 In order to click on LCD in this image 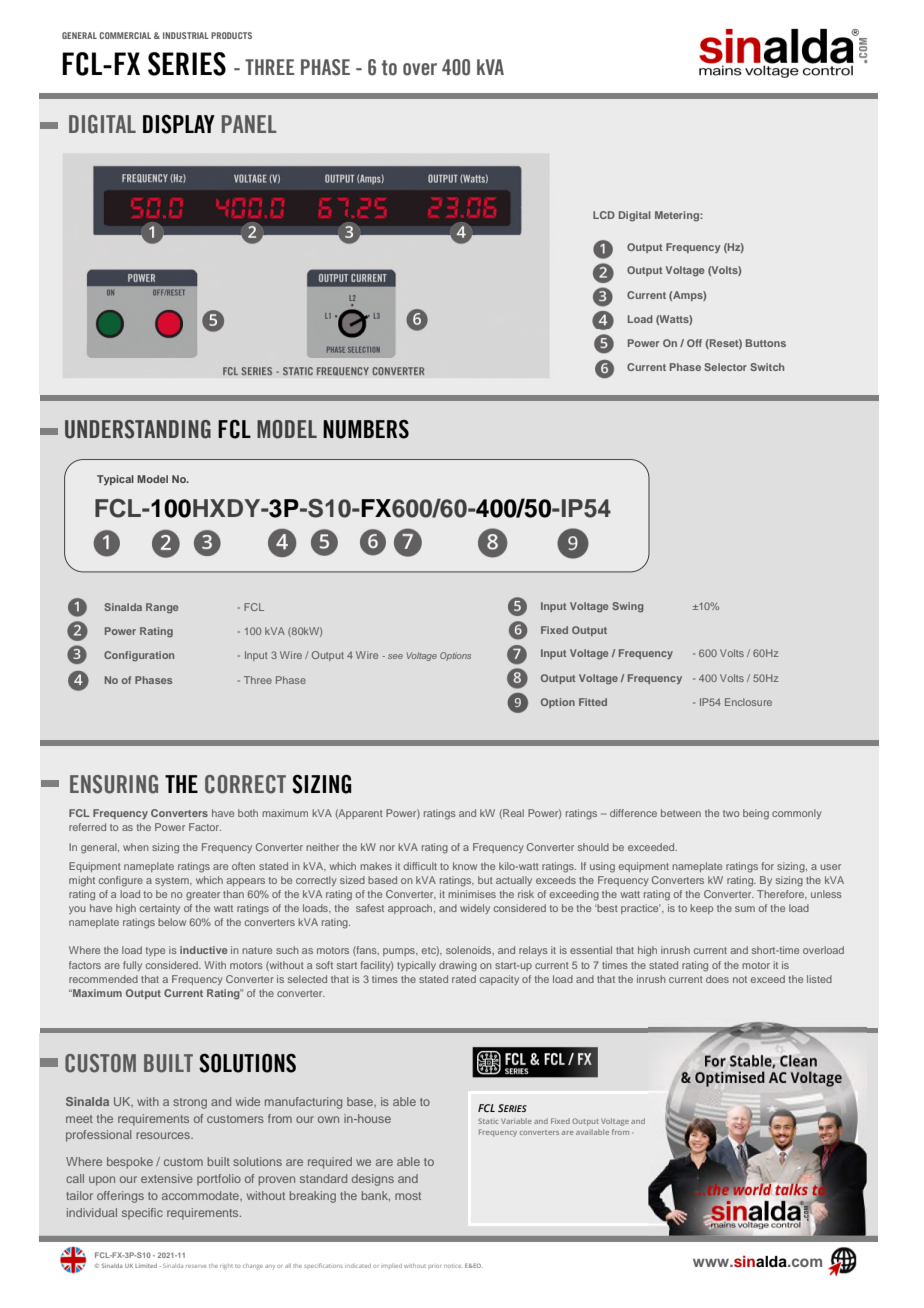, I will do `click(604, 215)`.
